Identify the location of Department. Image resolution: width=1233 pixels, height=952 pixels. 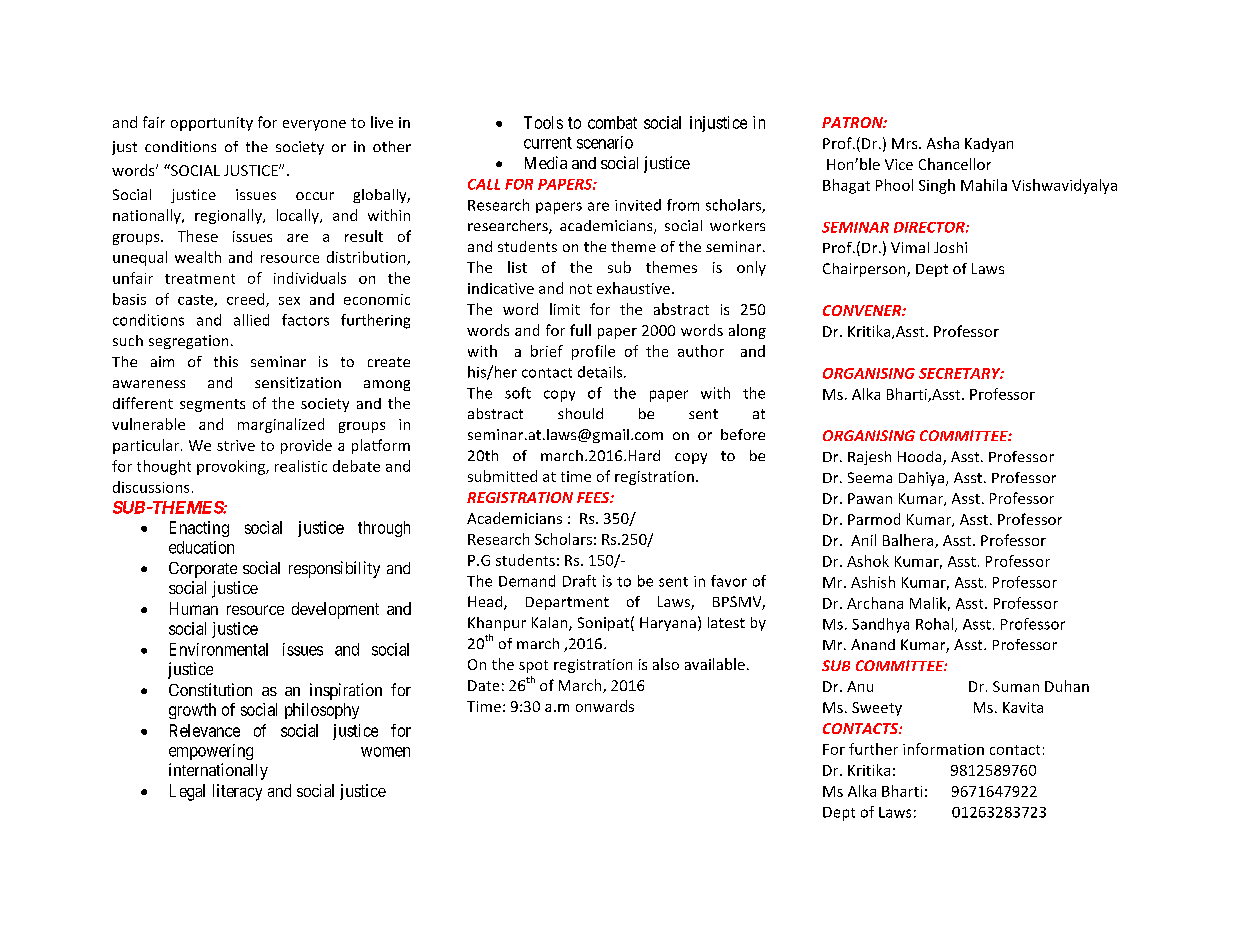
(567, 603).
